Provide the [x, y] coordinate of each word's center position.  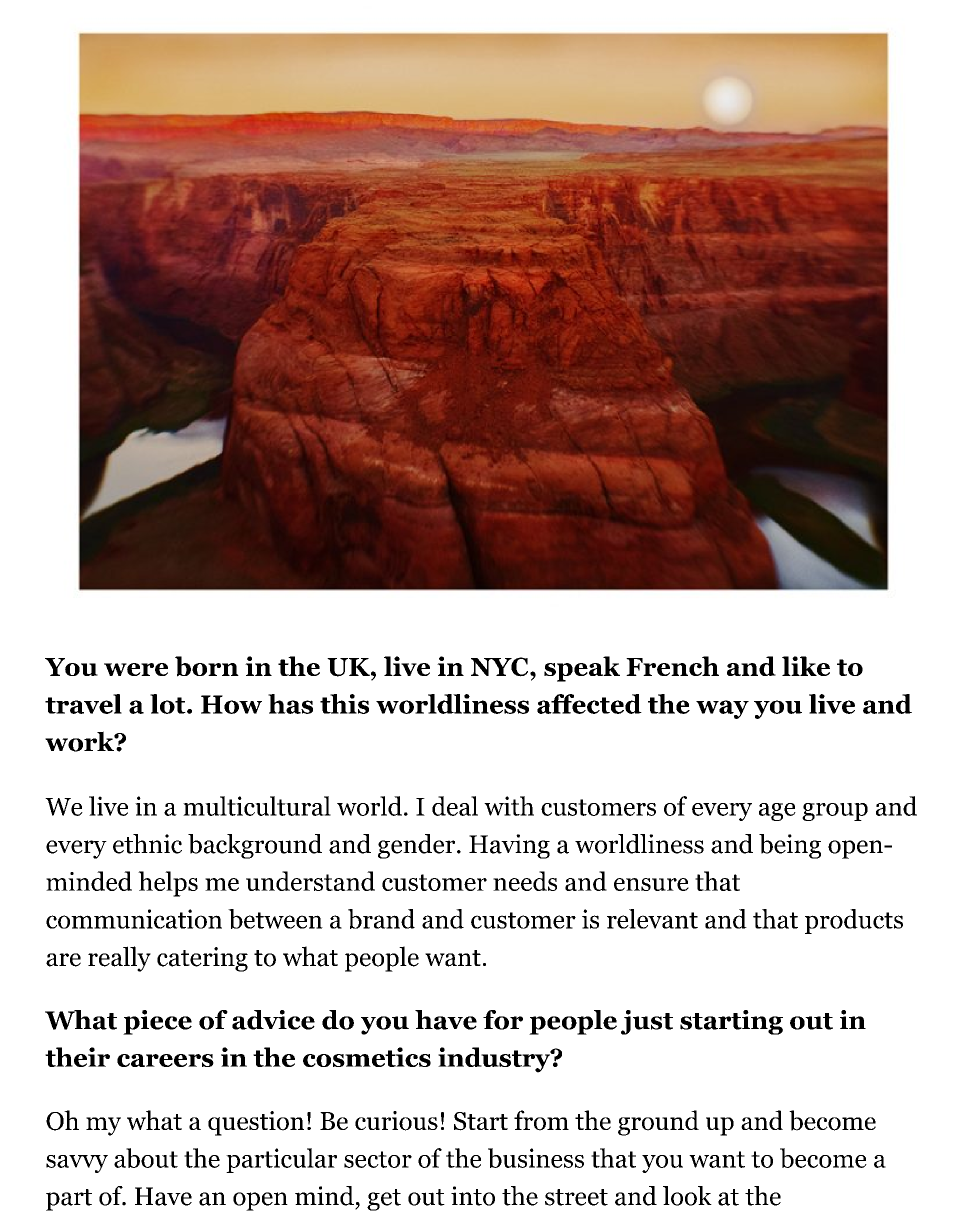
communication [134, 919]
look [687, 1196]
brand [381, 919]
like [806, 666]
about [146, 1158]
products [854, 921]
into [473, 1196]
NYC [501, 667]
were [136, 669]
